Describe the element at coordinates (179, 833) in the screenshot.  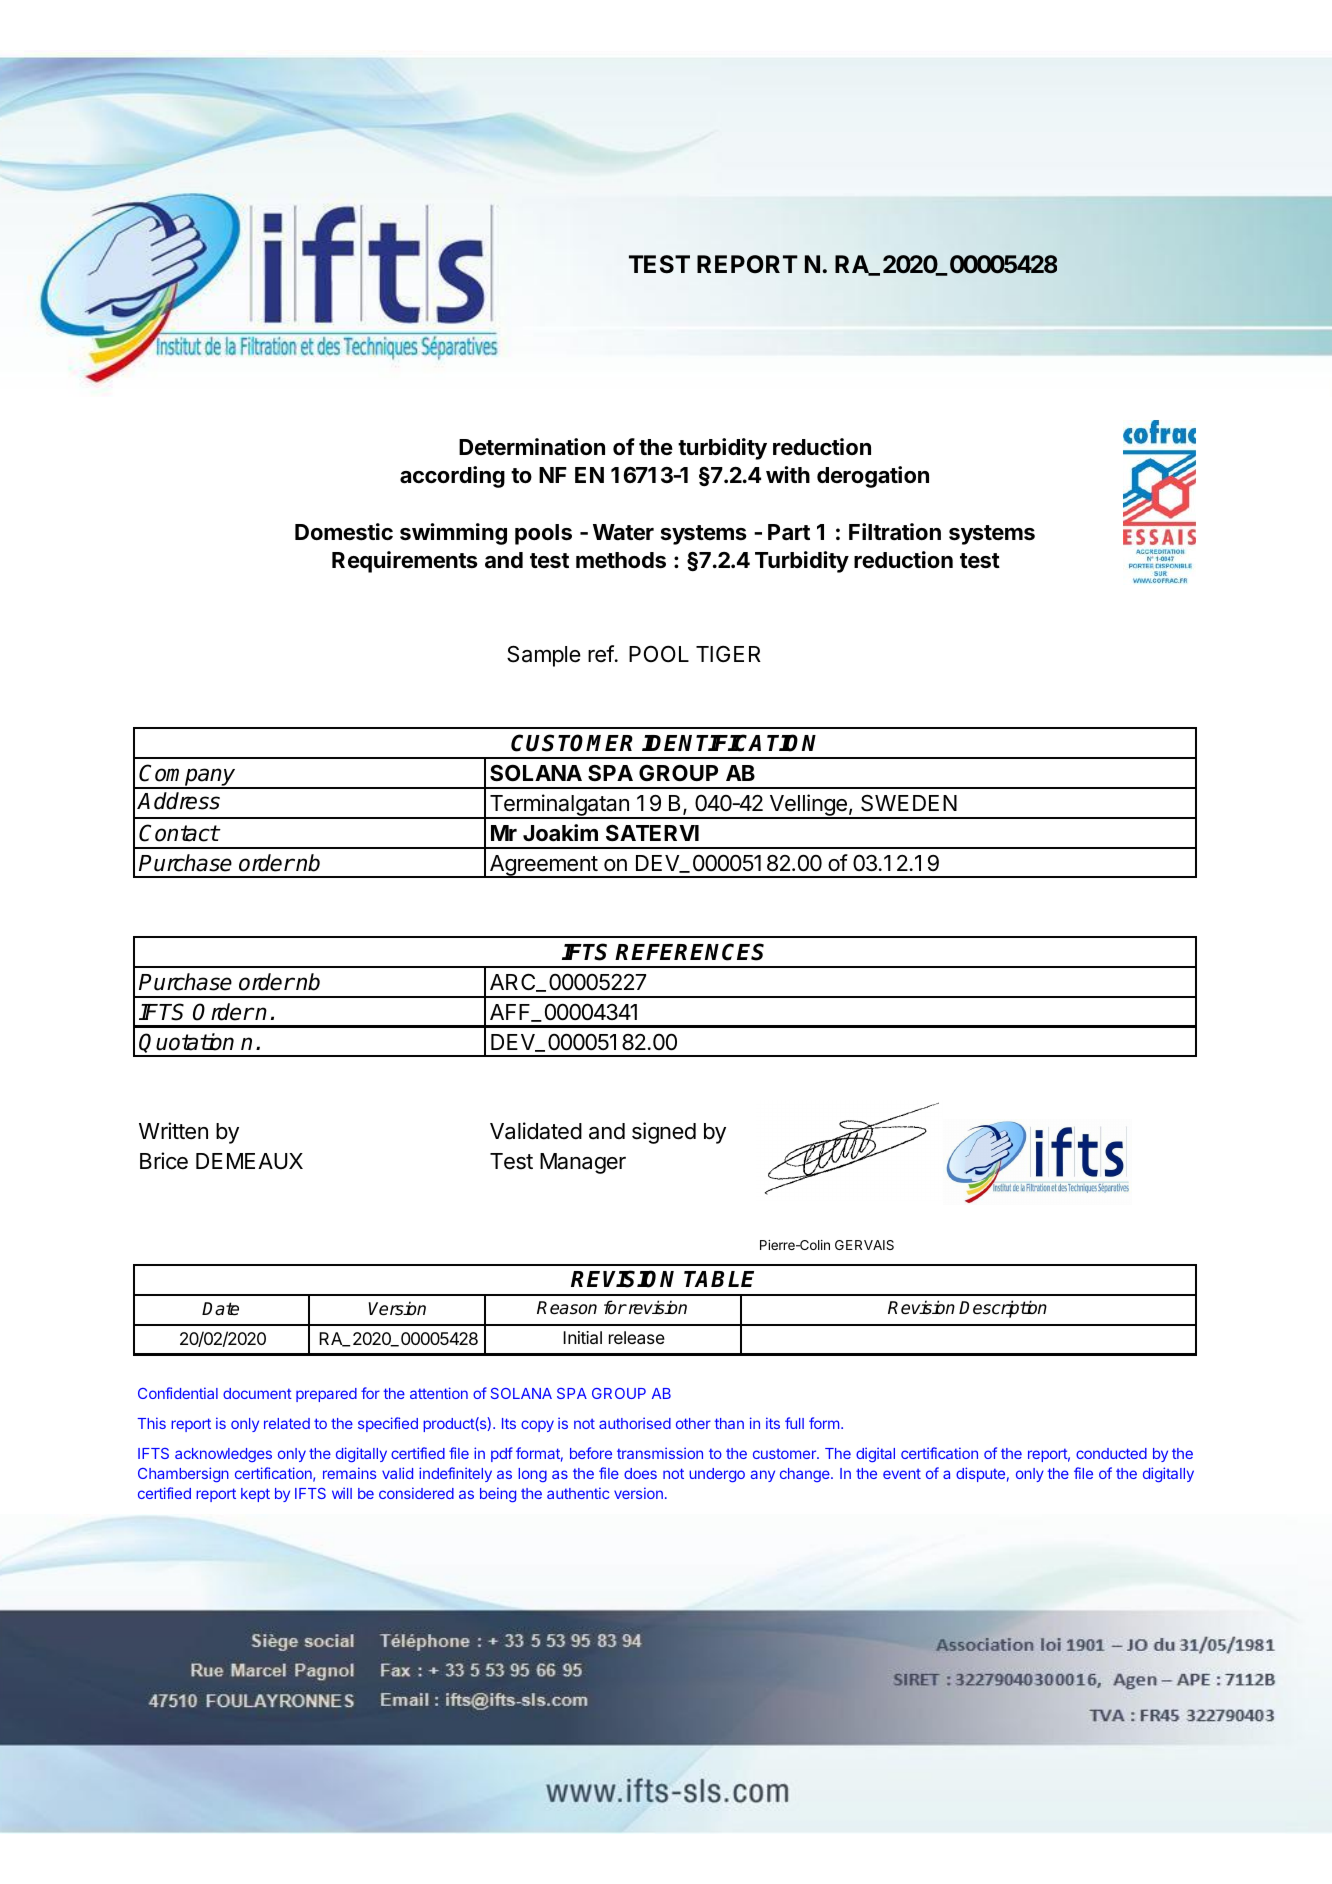
I see `Contact` at that location.
